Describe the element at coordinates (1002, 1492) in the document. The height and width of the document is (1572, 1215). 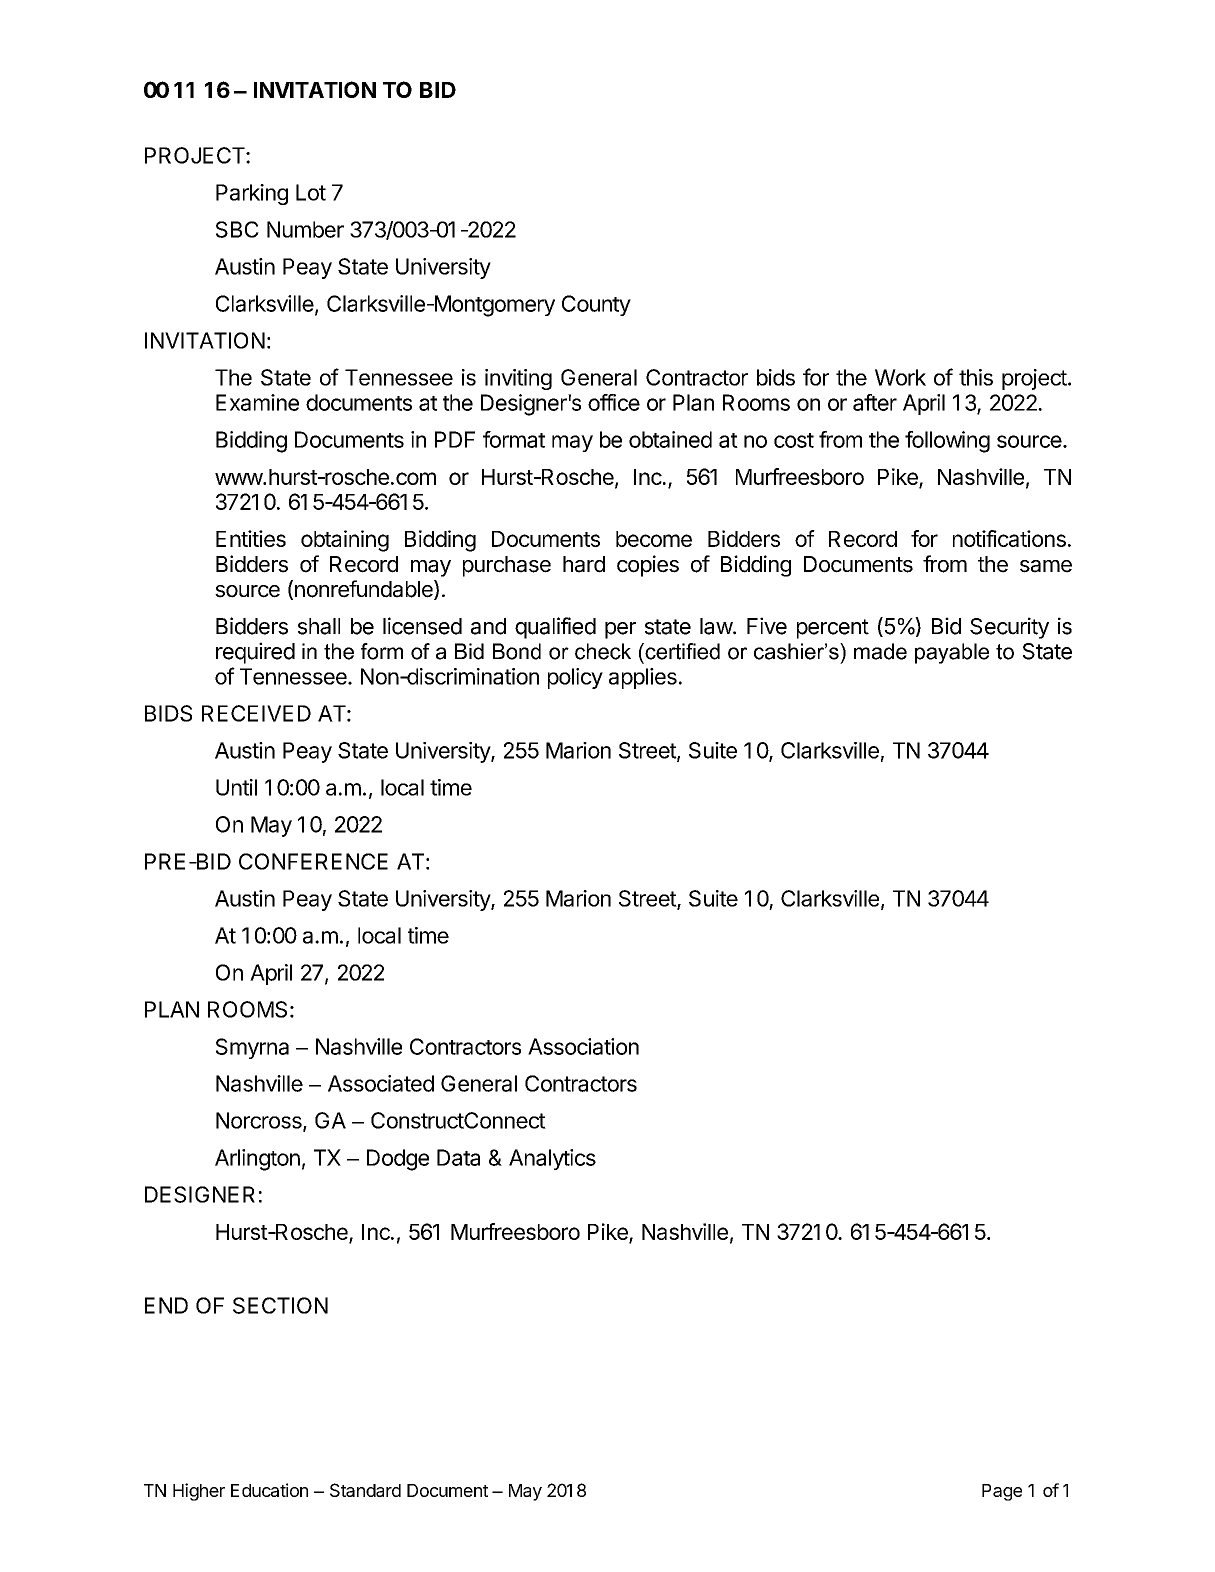
I see `Page` at that location.
